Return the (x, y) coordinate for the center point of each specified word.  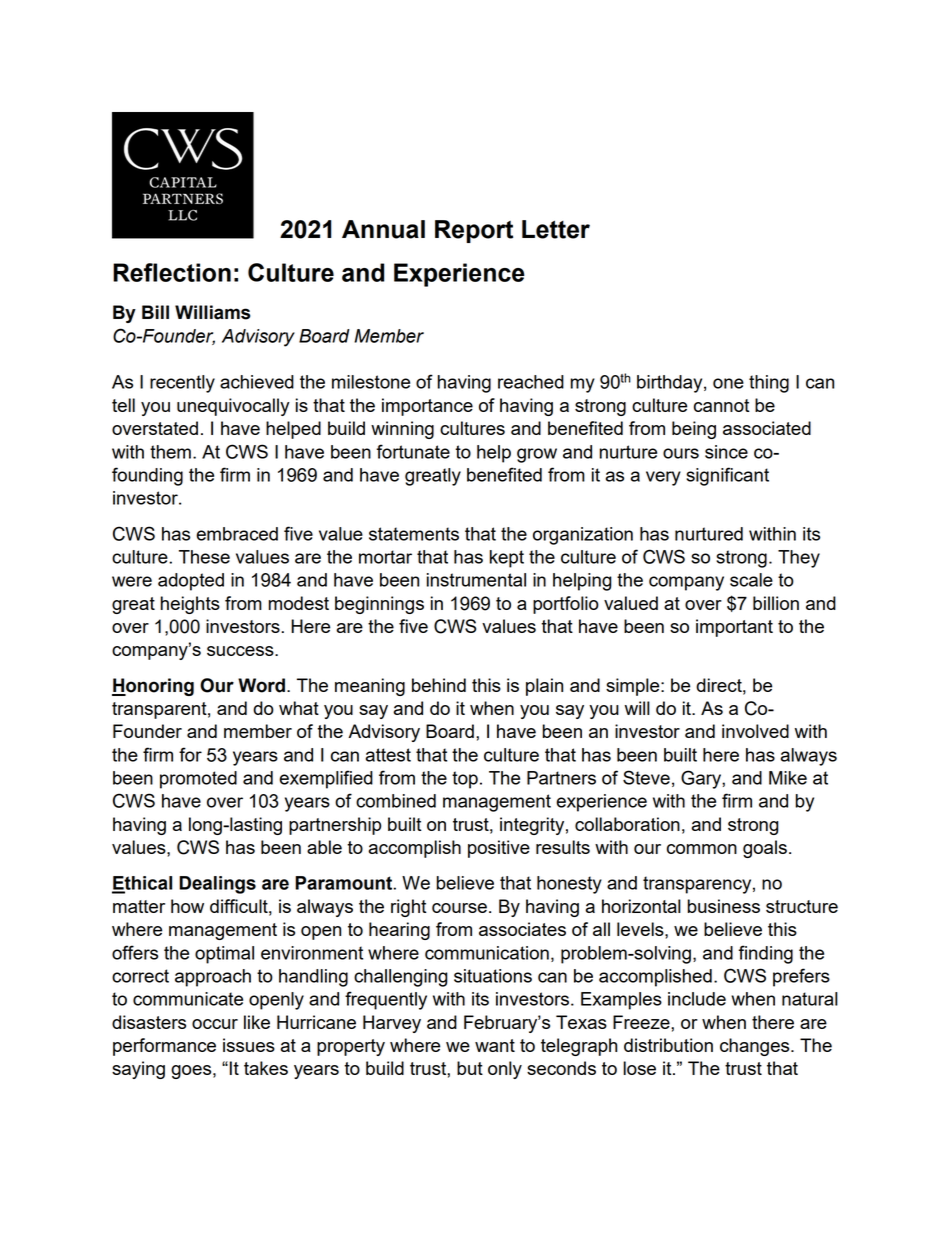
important (734, 628)
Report (474, 231)
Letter (556, 229)
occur (215, 1024)
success (241, 651)
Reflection (172, 272)
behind (439, 685)
